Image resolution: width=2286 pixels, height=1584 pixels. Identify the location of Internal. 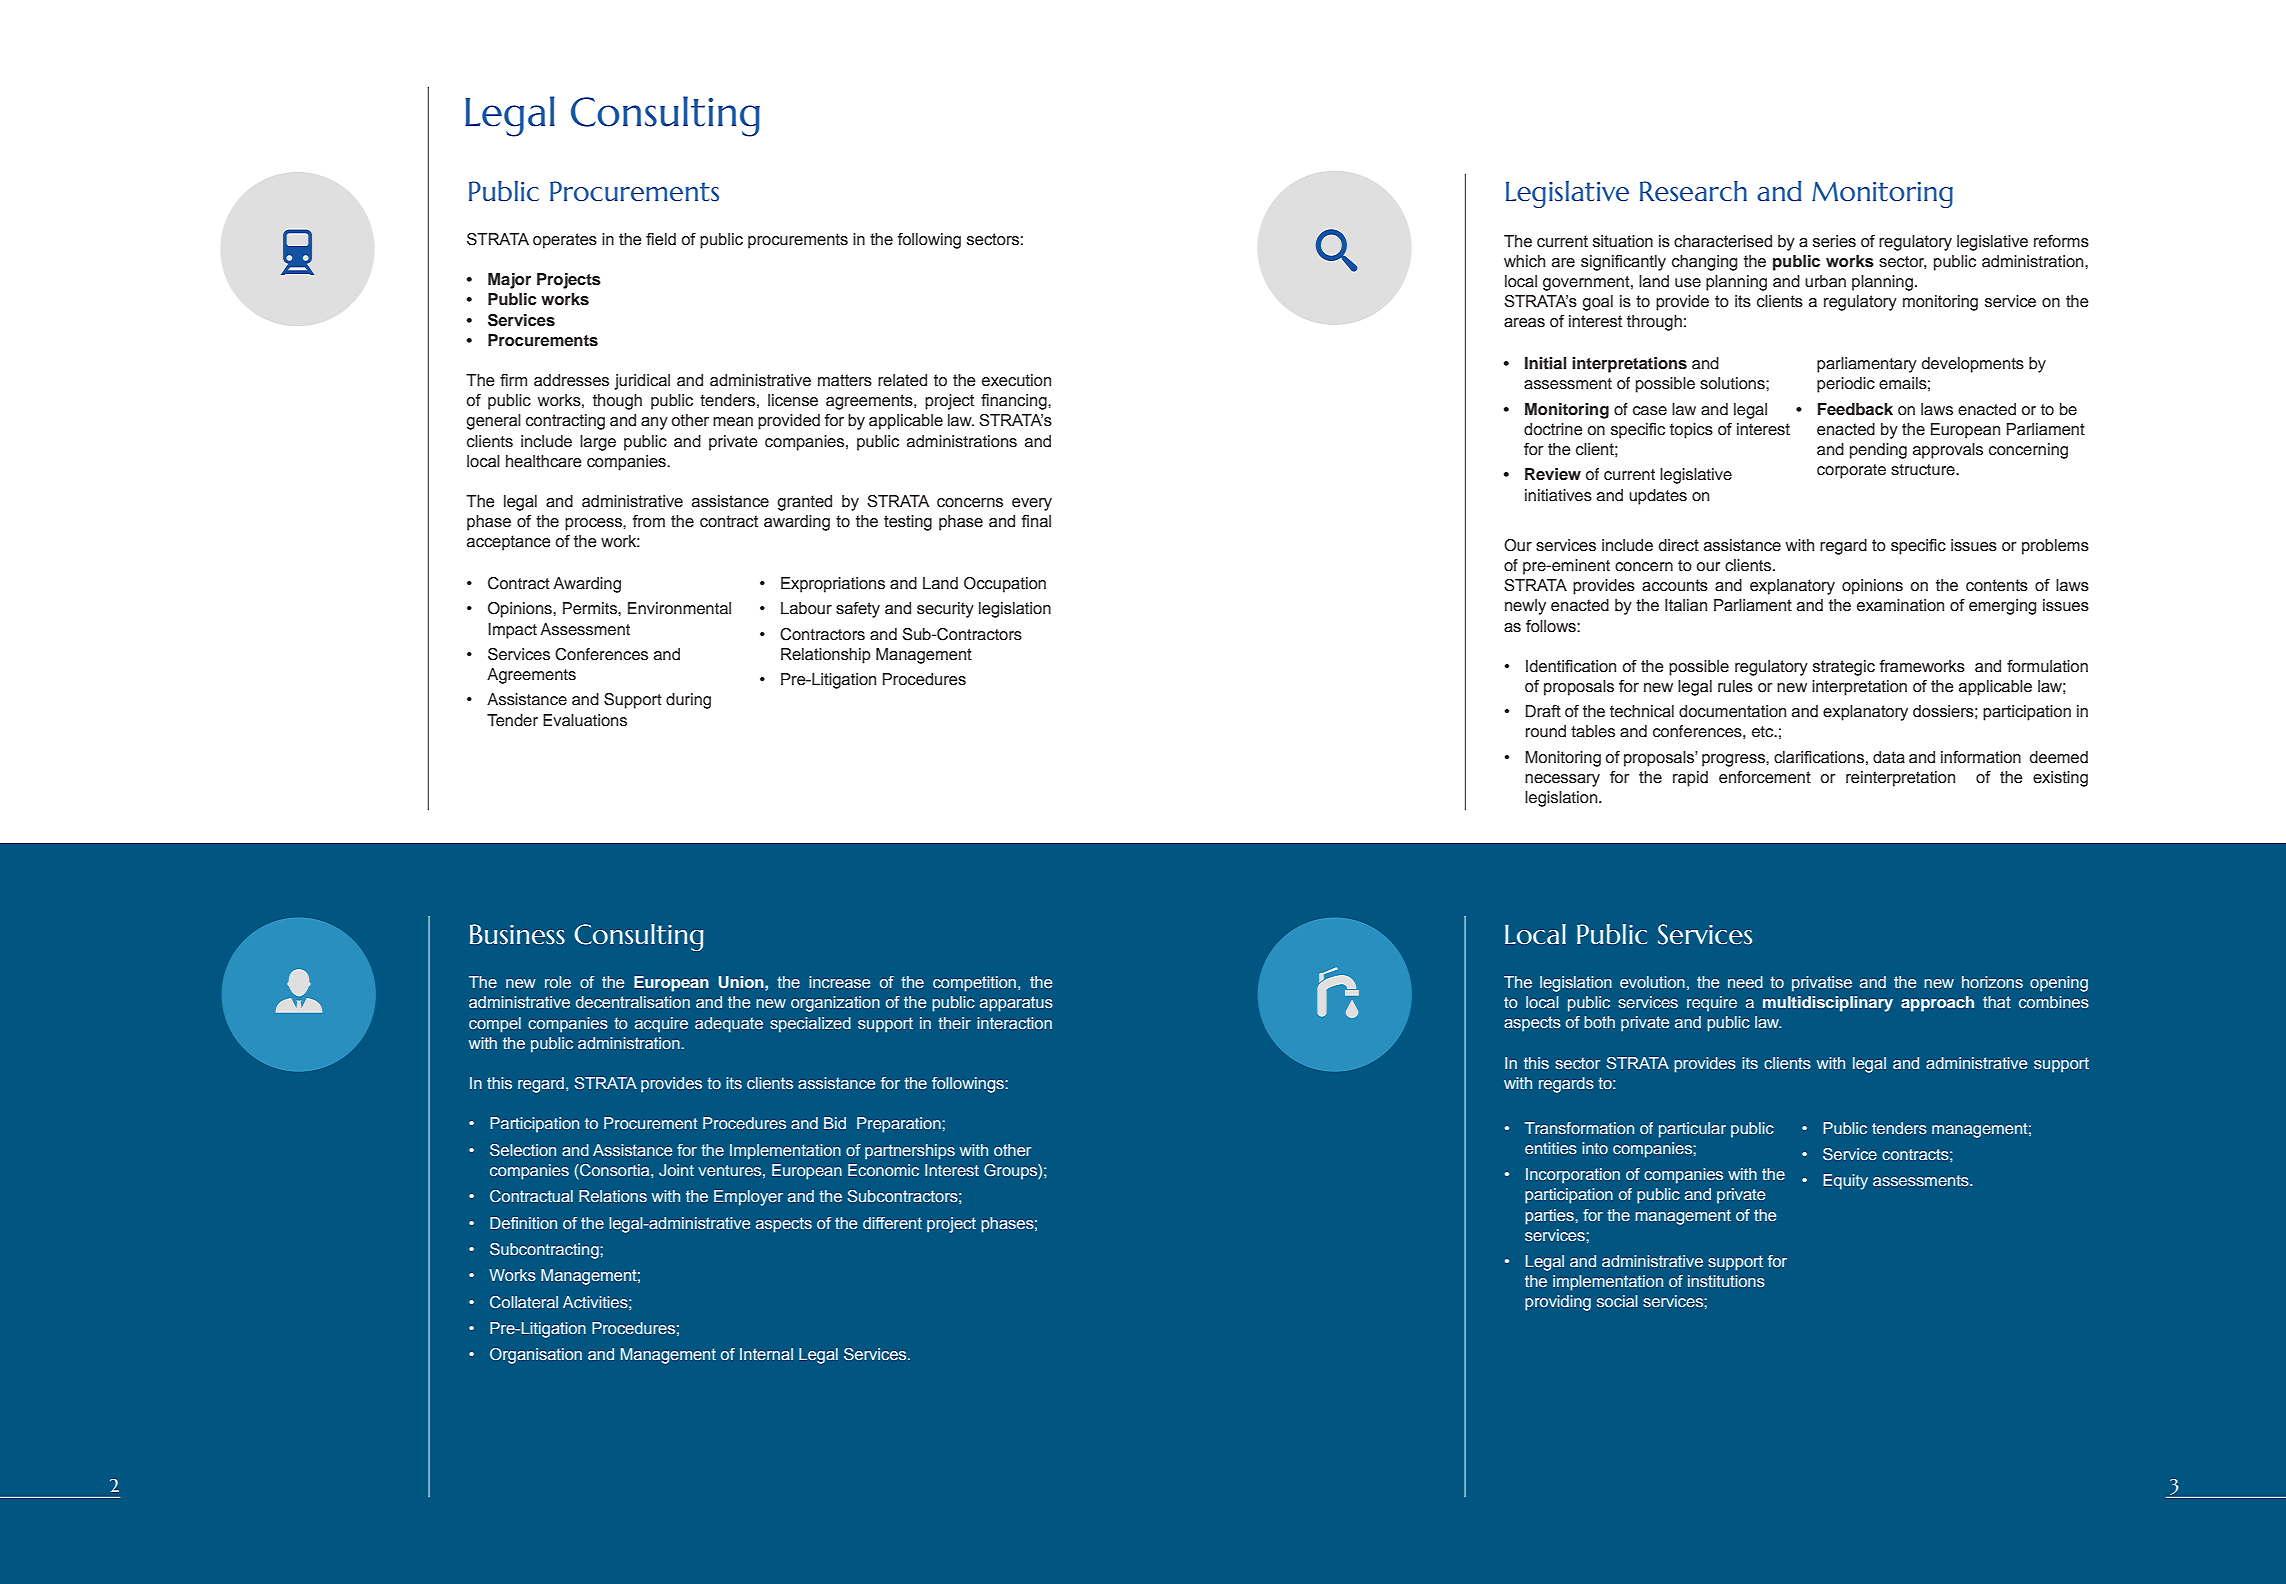
(766, 1354).
